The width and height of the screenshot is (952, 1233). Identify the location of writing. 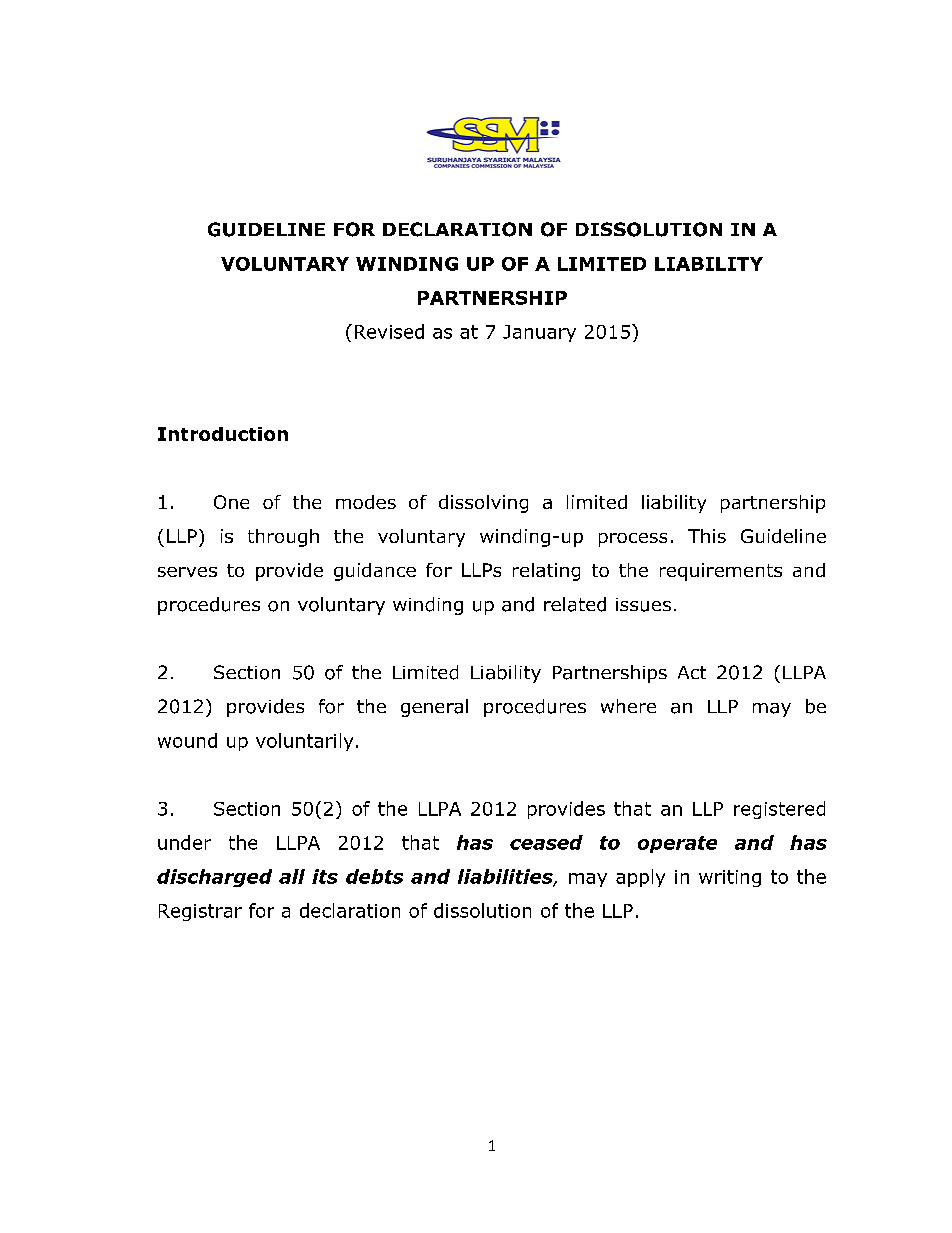
(730, 878).
